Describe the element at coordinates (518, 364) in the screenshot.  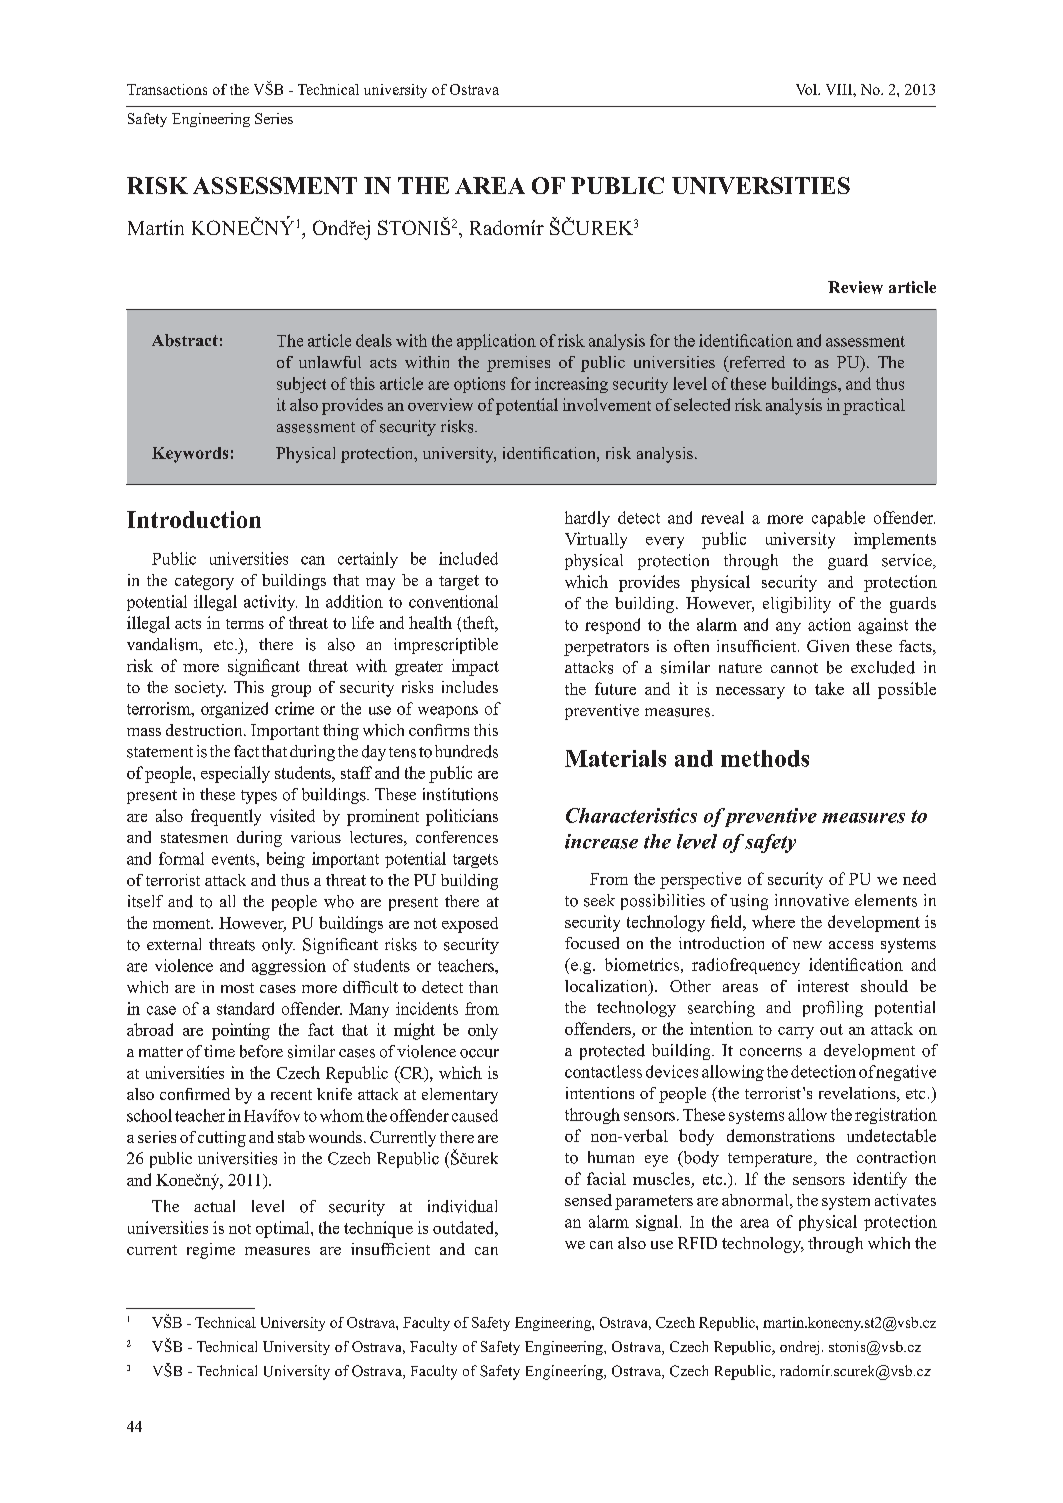
I see `premises` at that location.
